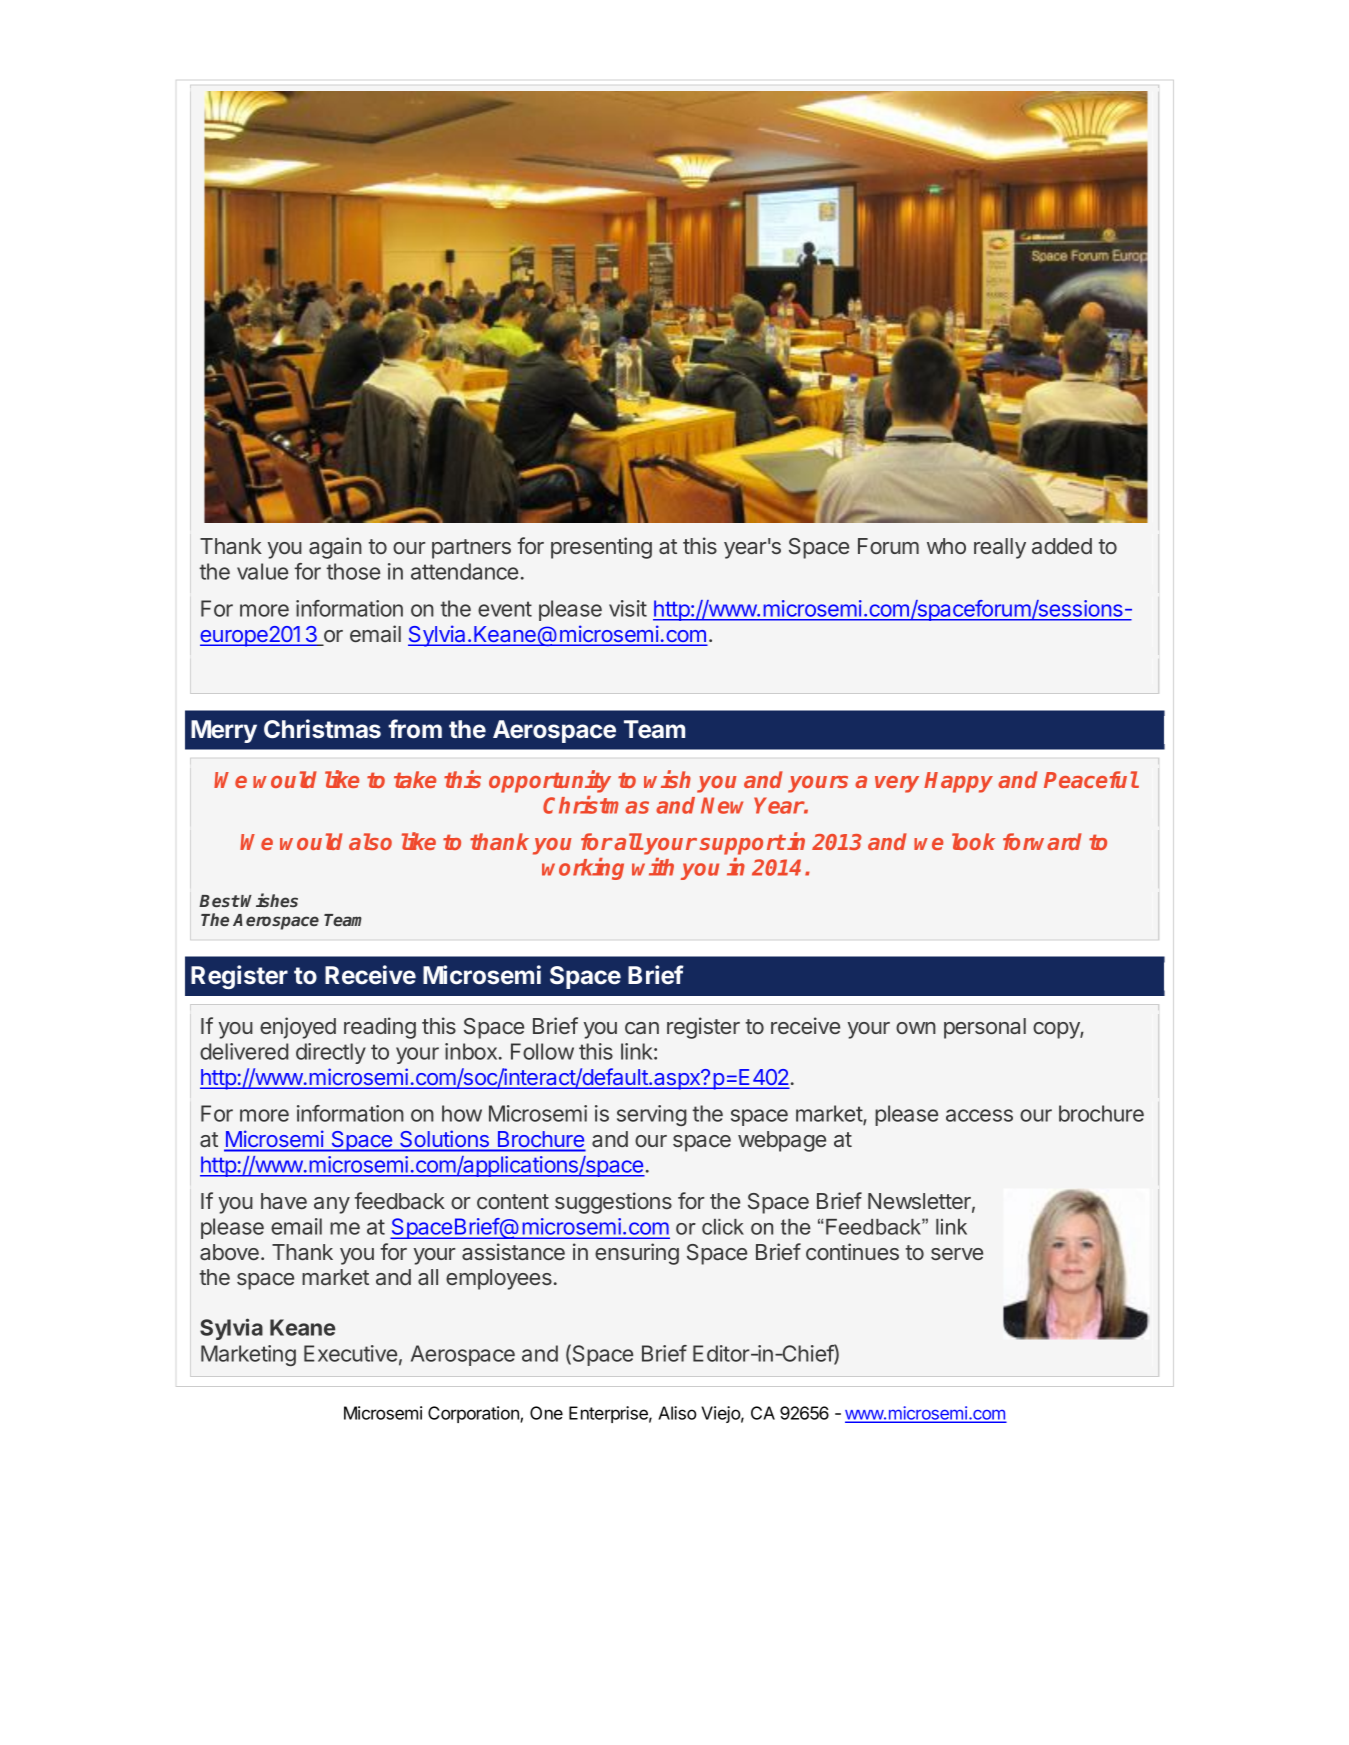  What do you see at coordinates (601, 548) in the screenshot?
I see `presenting` at bounding box center [601, 548].
